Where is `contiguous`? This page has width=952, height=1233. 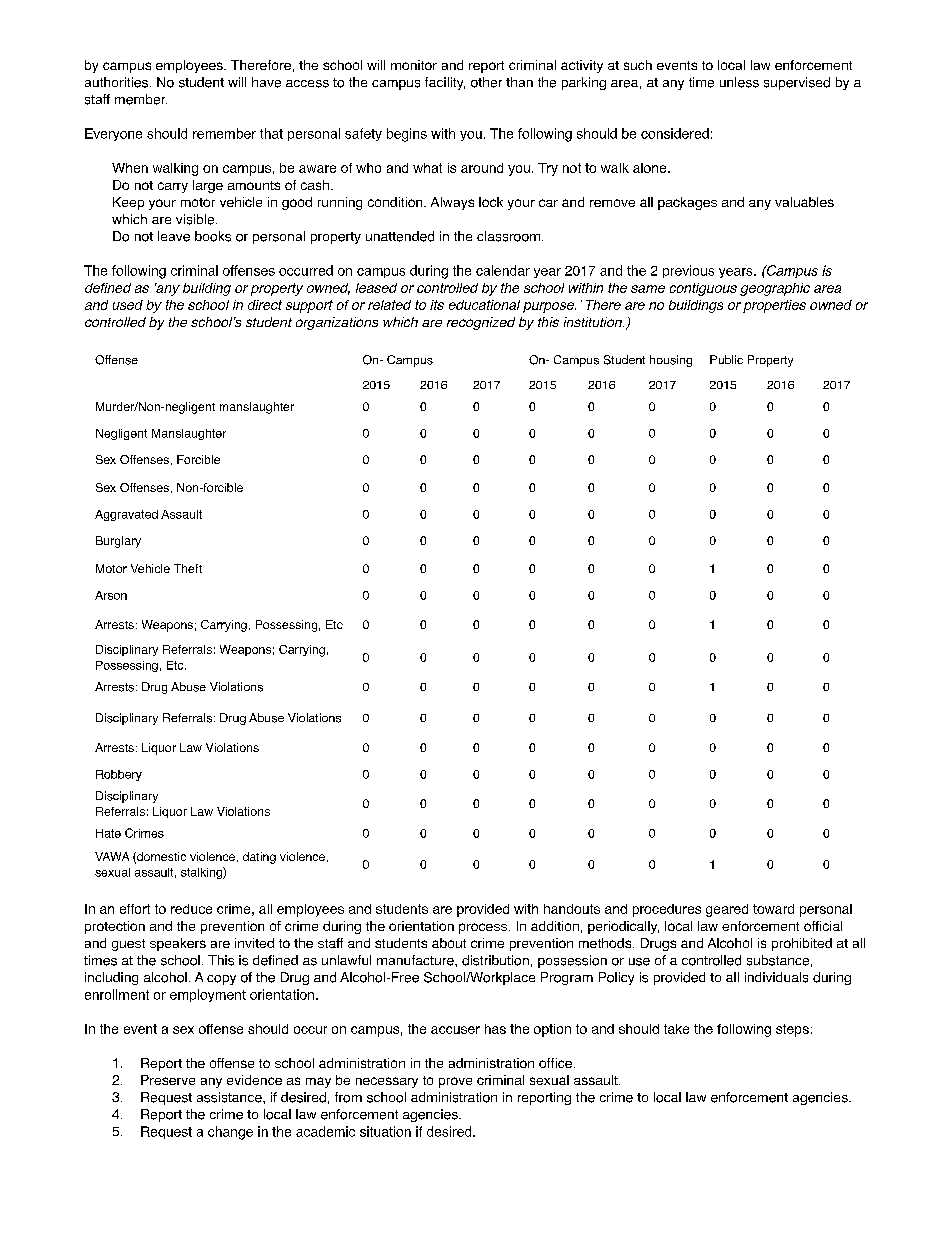
contiguous is located at coordinates (703, 289).
